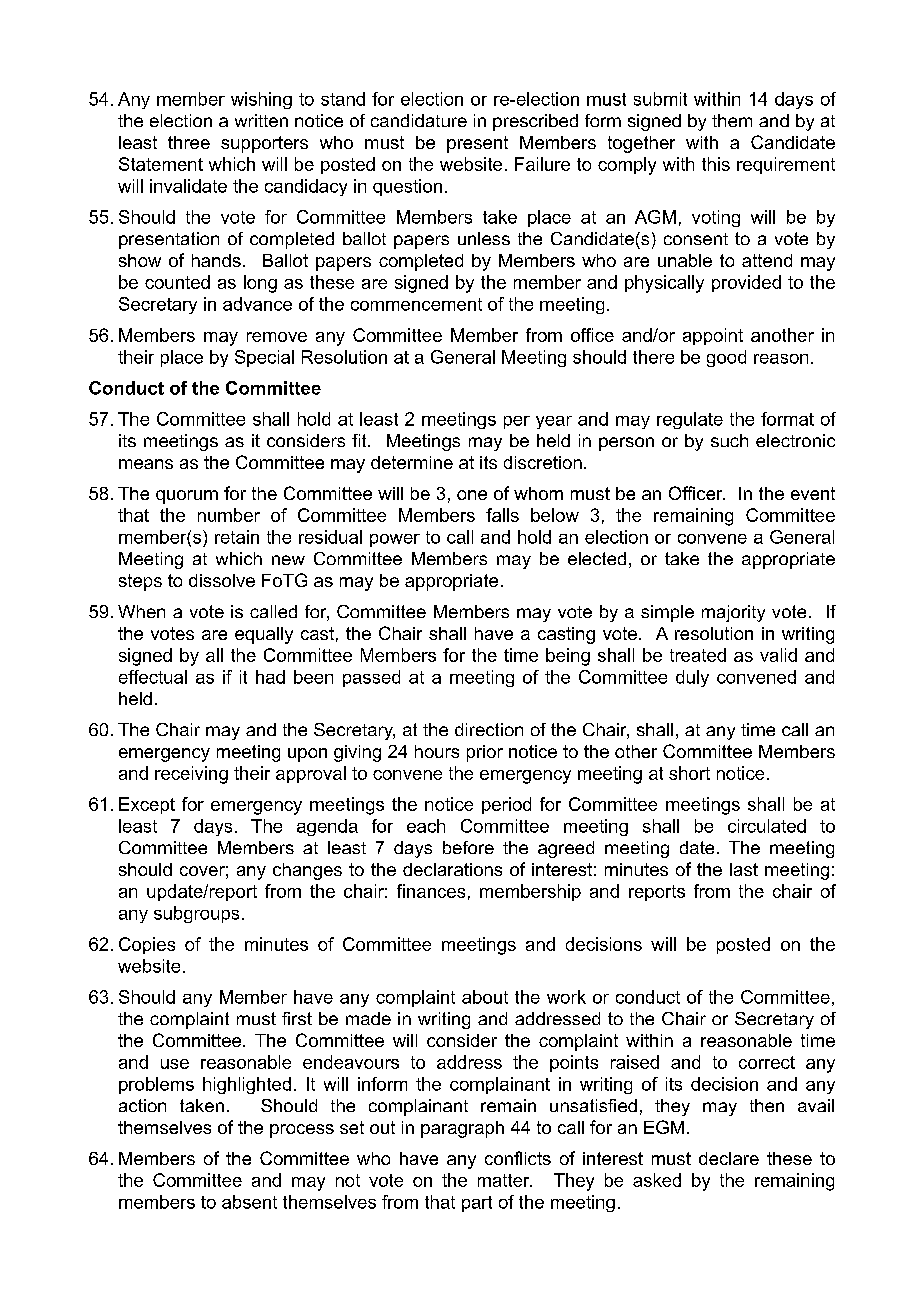 The width and height of the screenshot is (924, 1308). What do you see at coordinates (535, 122) in the screenshot?
I see `prescribed` at bounding box center [535, 122].
